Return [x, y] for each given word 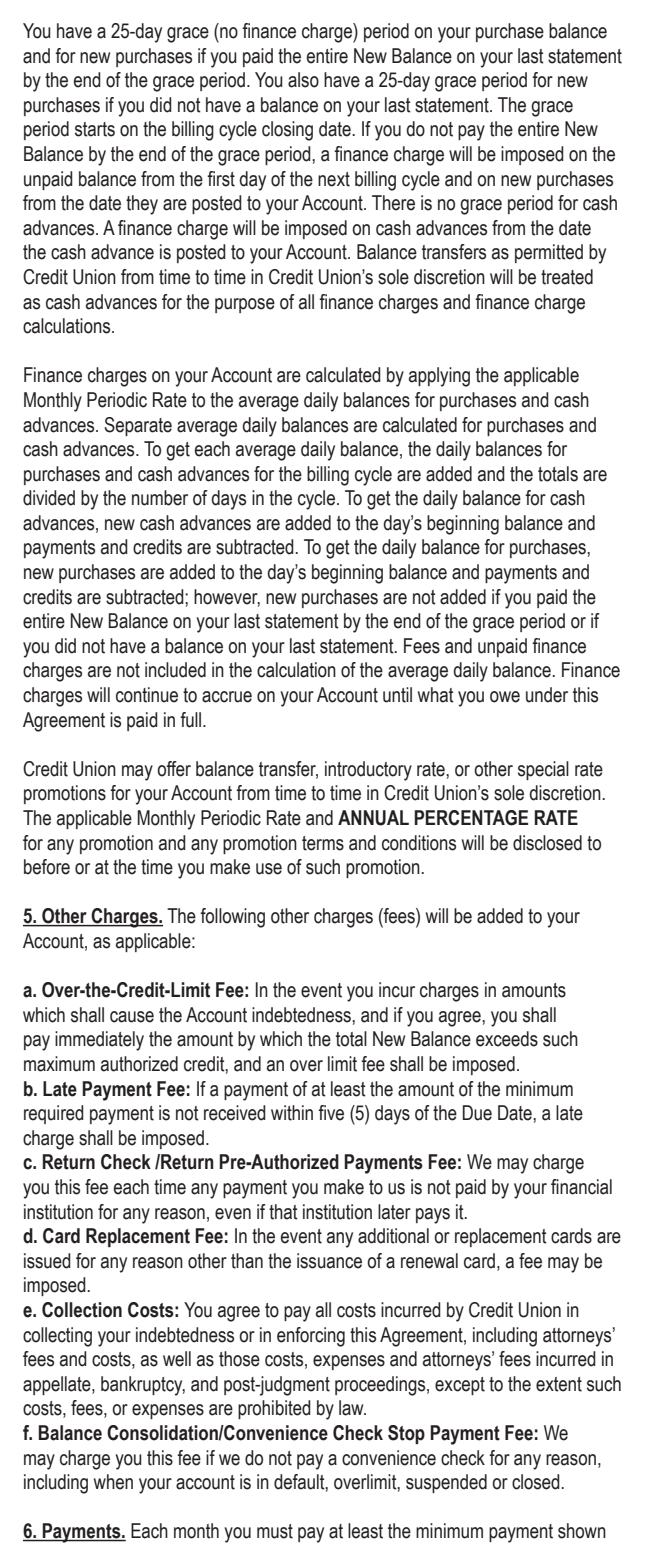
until [397, 695]
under [547, 695]
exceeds [507, 1039]
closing [287, 131]
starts [95, 129]
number [160, 498]
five [331, 1113]
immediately [99, 1041]
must [275, 1531]
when [113, 1482]
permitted [549, 253]
